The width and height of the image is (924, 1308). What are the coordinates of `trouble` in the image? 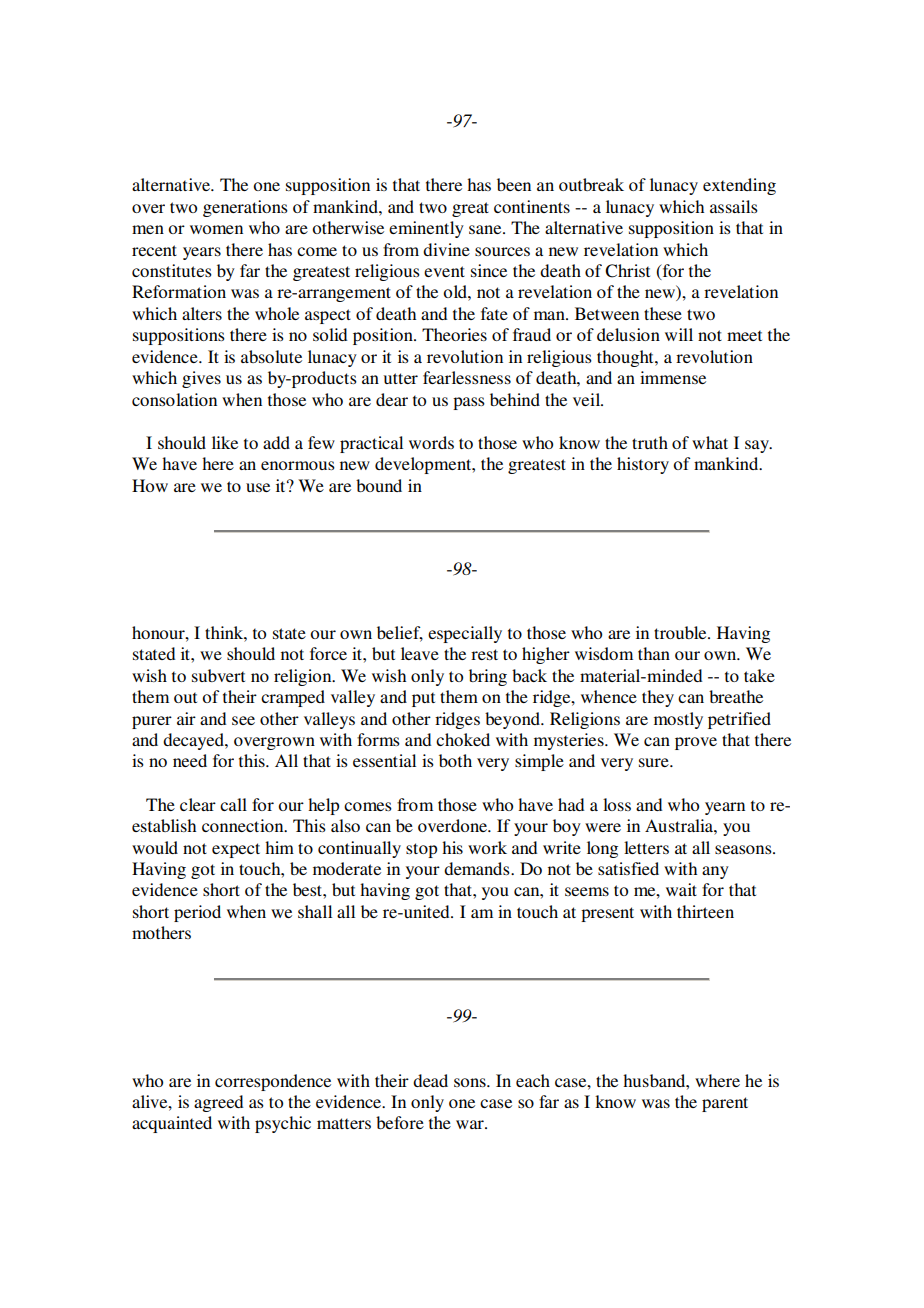 It's located at (681, 632).
